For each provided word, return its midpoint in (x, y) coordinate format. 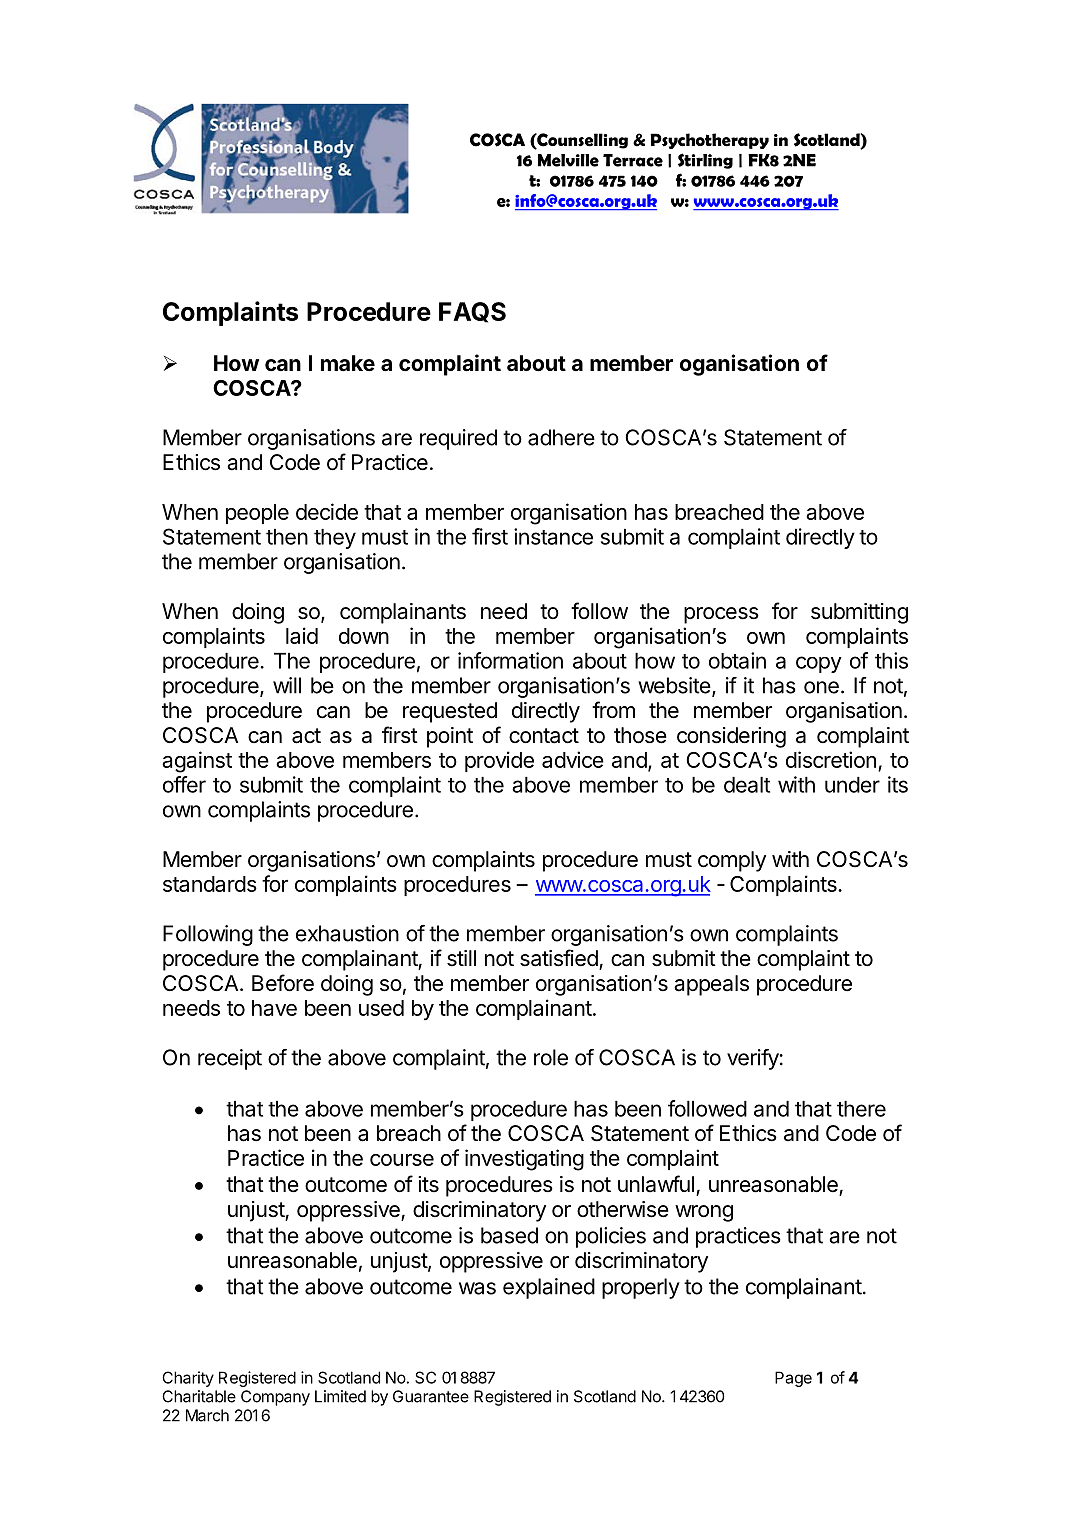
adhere (561, 437)
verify (753, 1059)
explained (549, 1288)
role (551, 1057)
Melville (568, 160)
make (348, 363)
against (197, 762)
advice (573, 759)
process (721, 615)
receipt (230, 1059)
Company (275, 1398)
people (257, 514)
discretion (831, 759)
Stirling (705, 161)
